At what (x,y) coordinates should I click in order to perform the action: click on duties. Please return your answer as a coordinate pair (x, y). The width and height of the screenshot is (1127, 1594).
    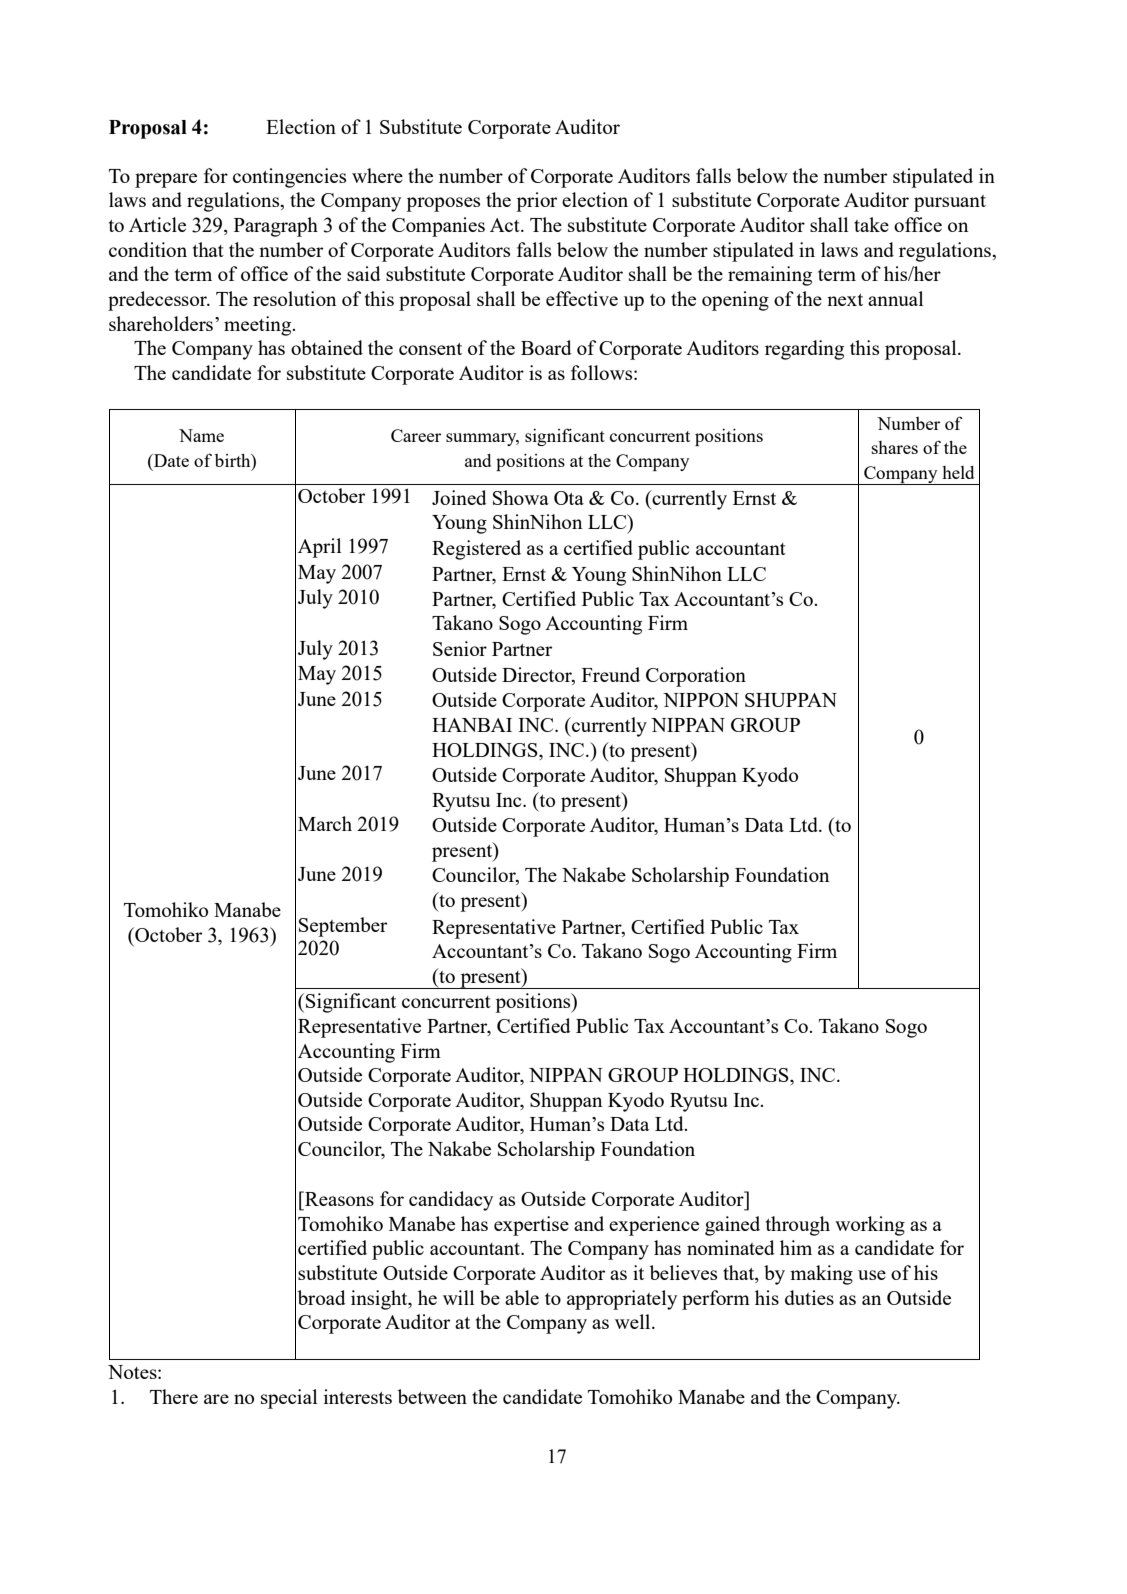
    Looking at the image, I should click on (809, 1297).
